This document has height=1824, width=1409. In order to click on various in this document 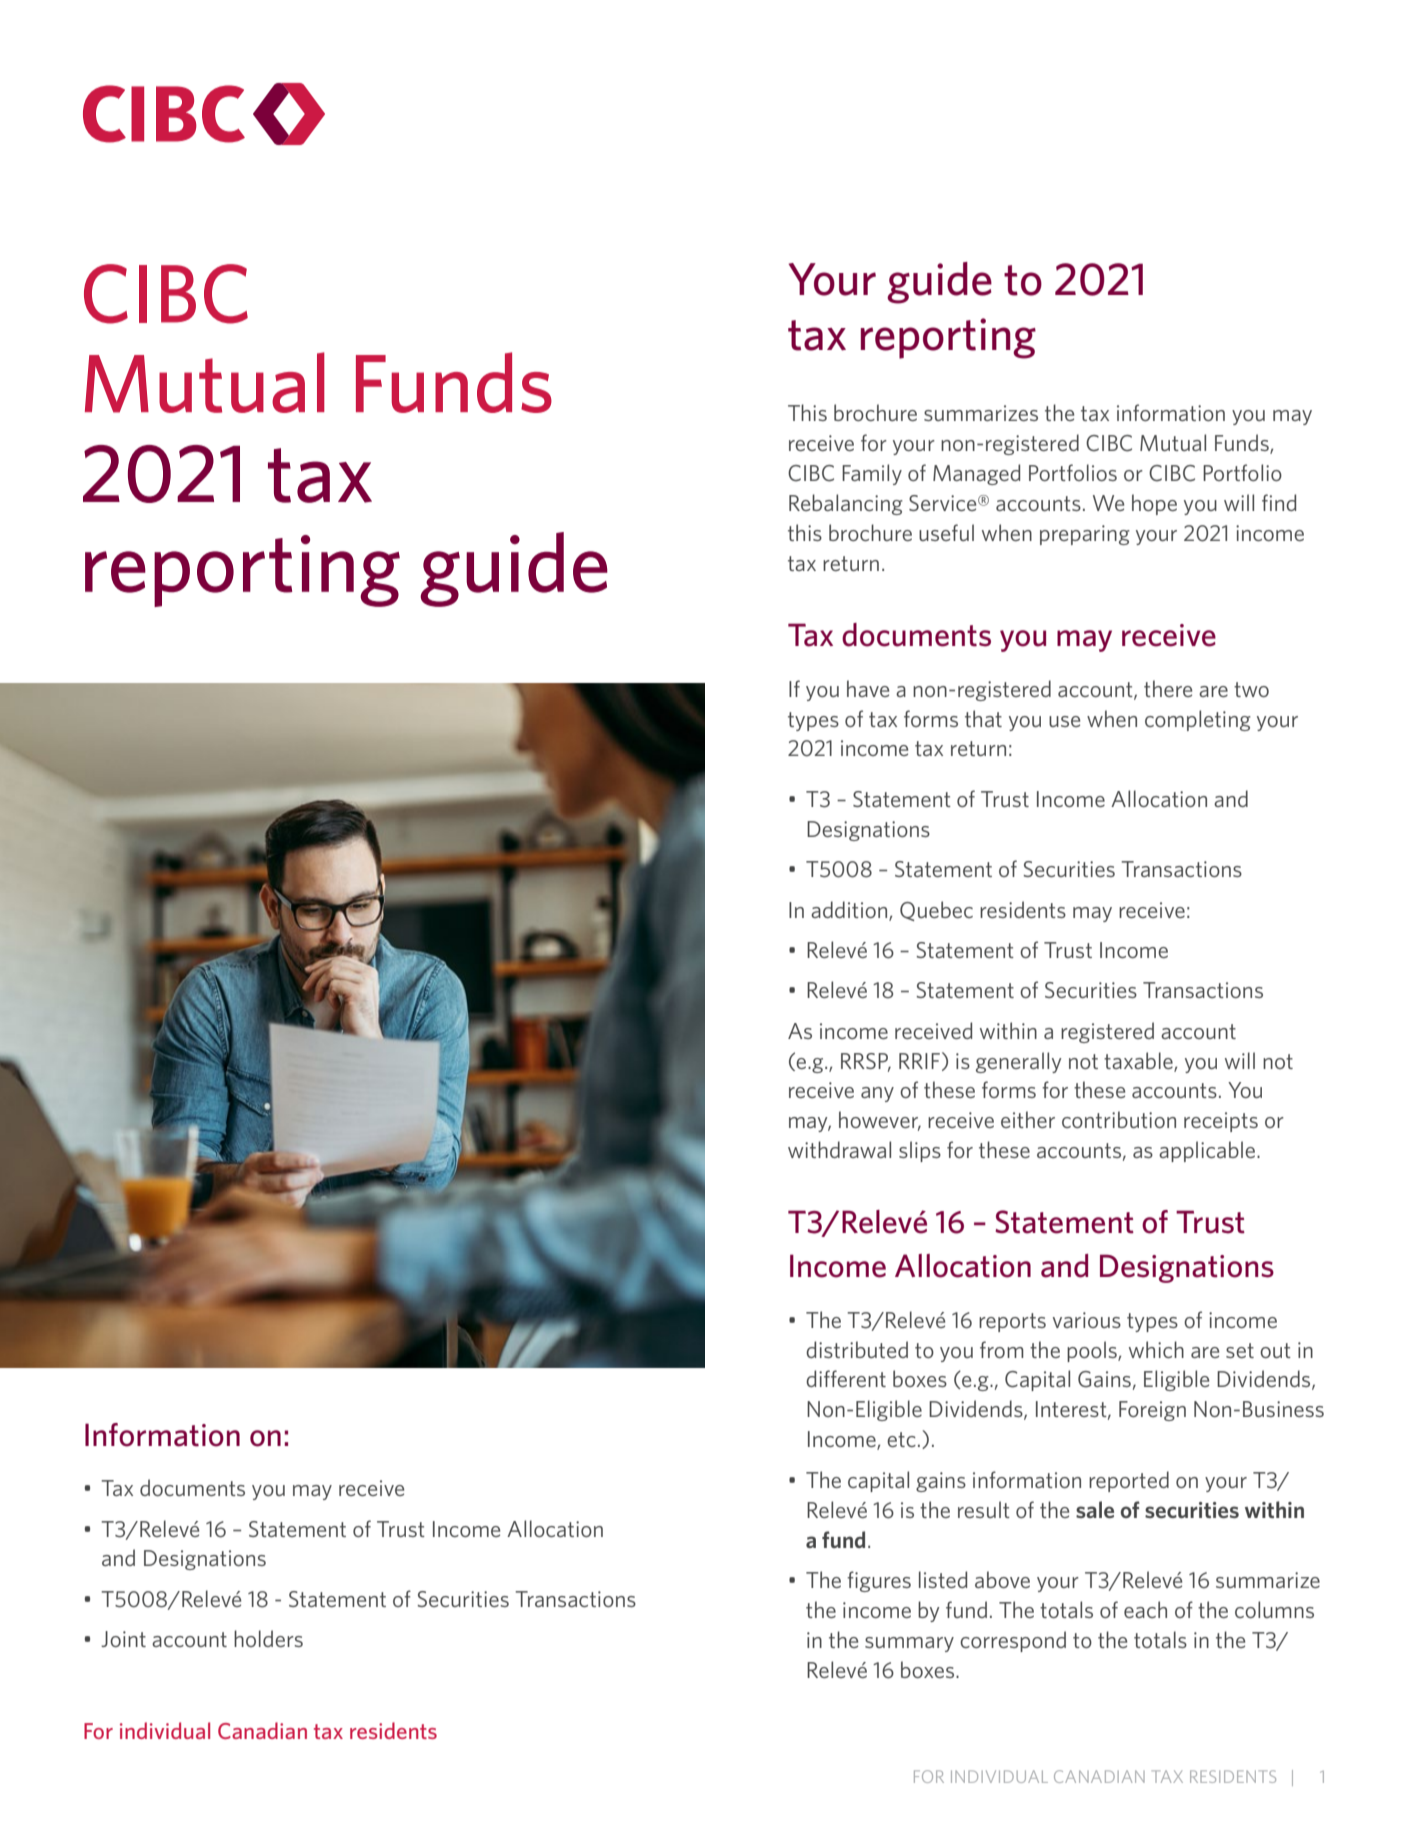, I will do `click(1087, 1320)`.
